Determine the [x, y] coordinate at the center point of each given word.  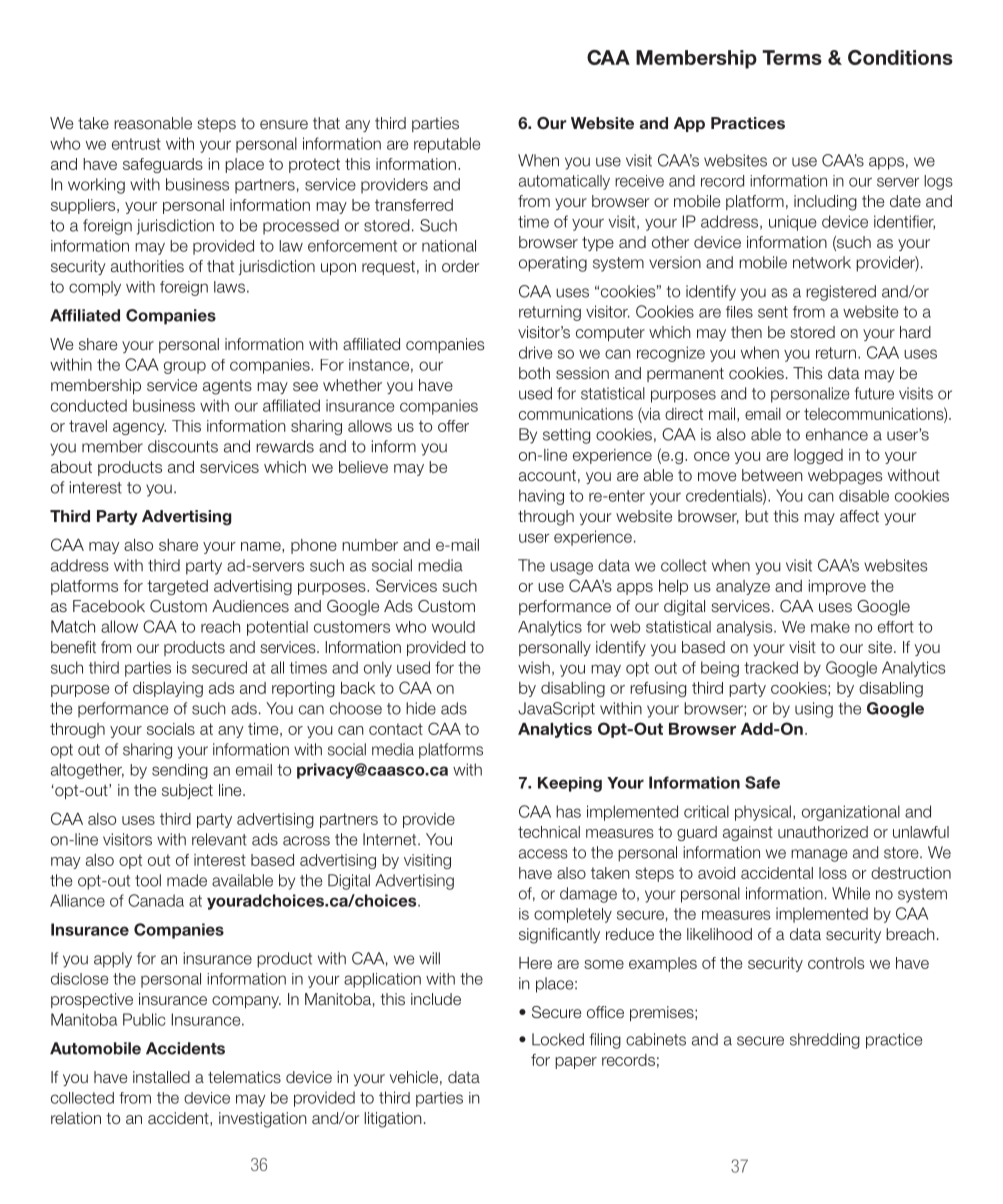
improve [837, 587]
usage [571, 568]
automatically [564, 182]
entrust [136, 144]
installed [161, 1077]
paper [576, 1063]
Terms [792, 57]
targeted [177, 587]
